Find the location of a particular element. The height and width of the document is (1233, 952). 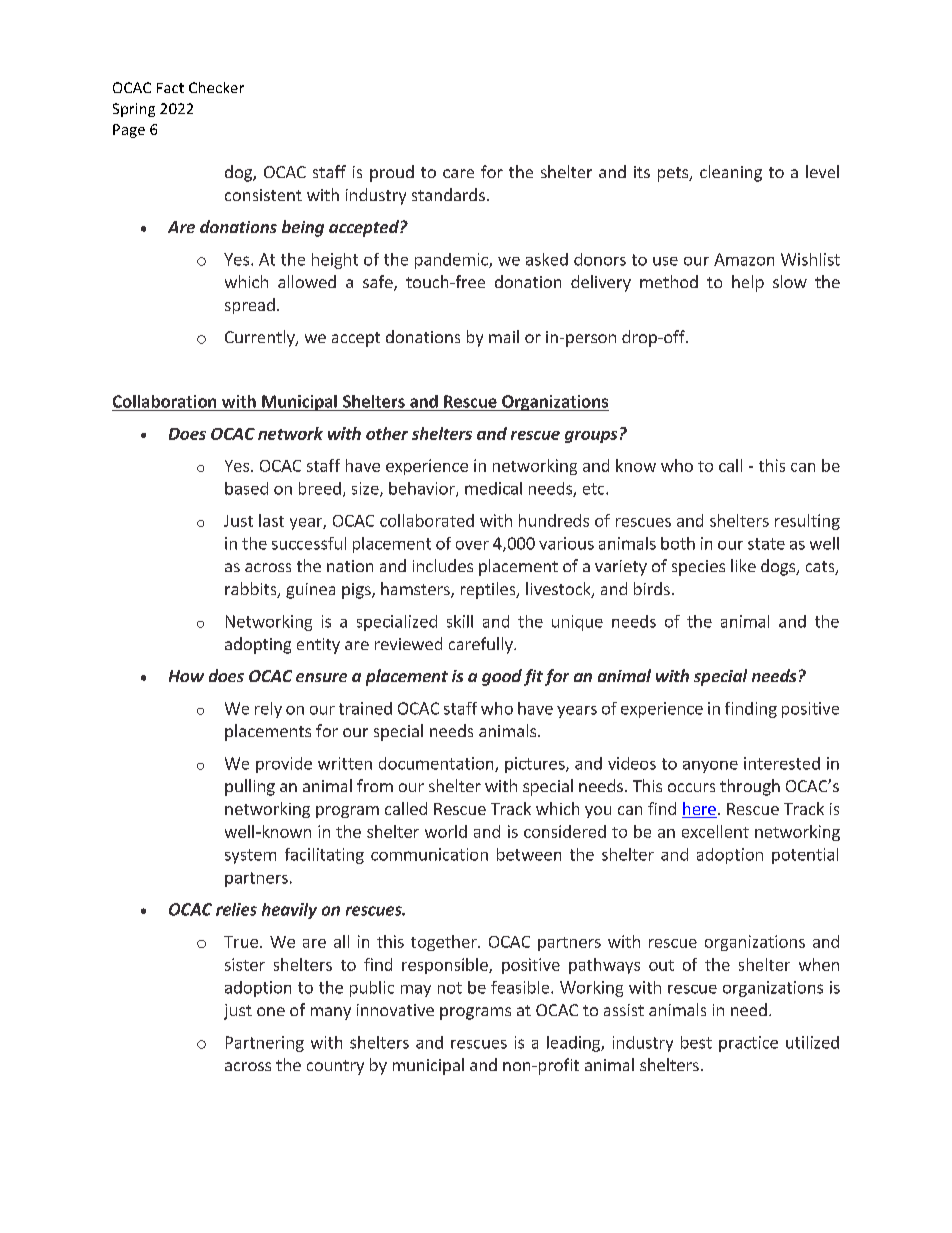

not is located at coordinates (450, 988).
